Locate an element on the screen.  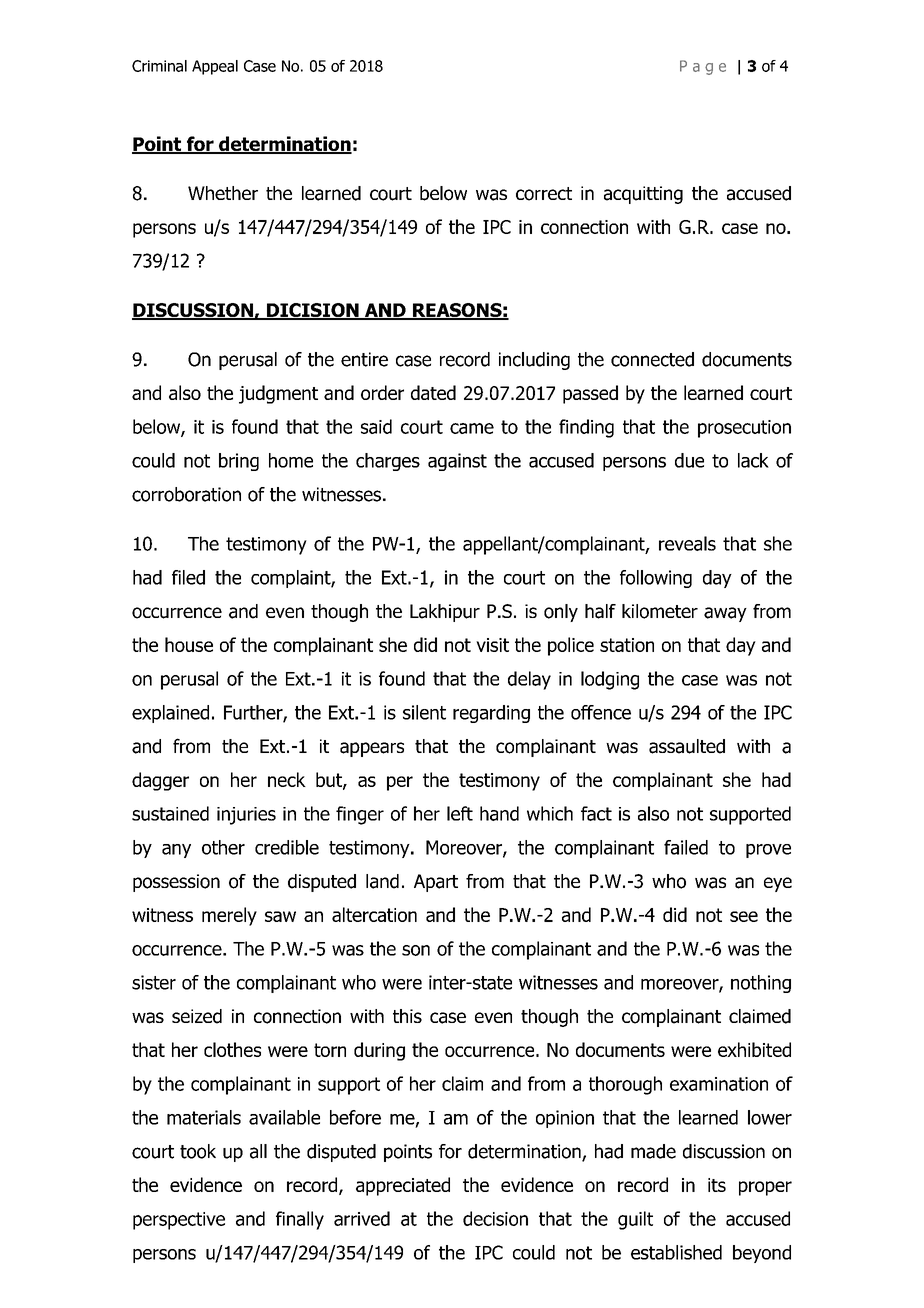
Apart is located at coordinates (436, 883).
